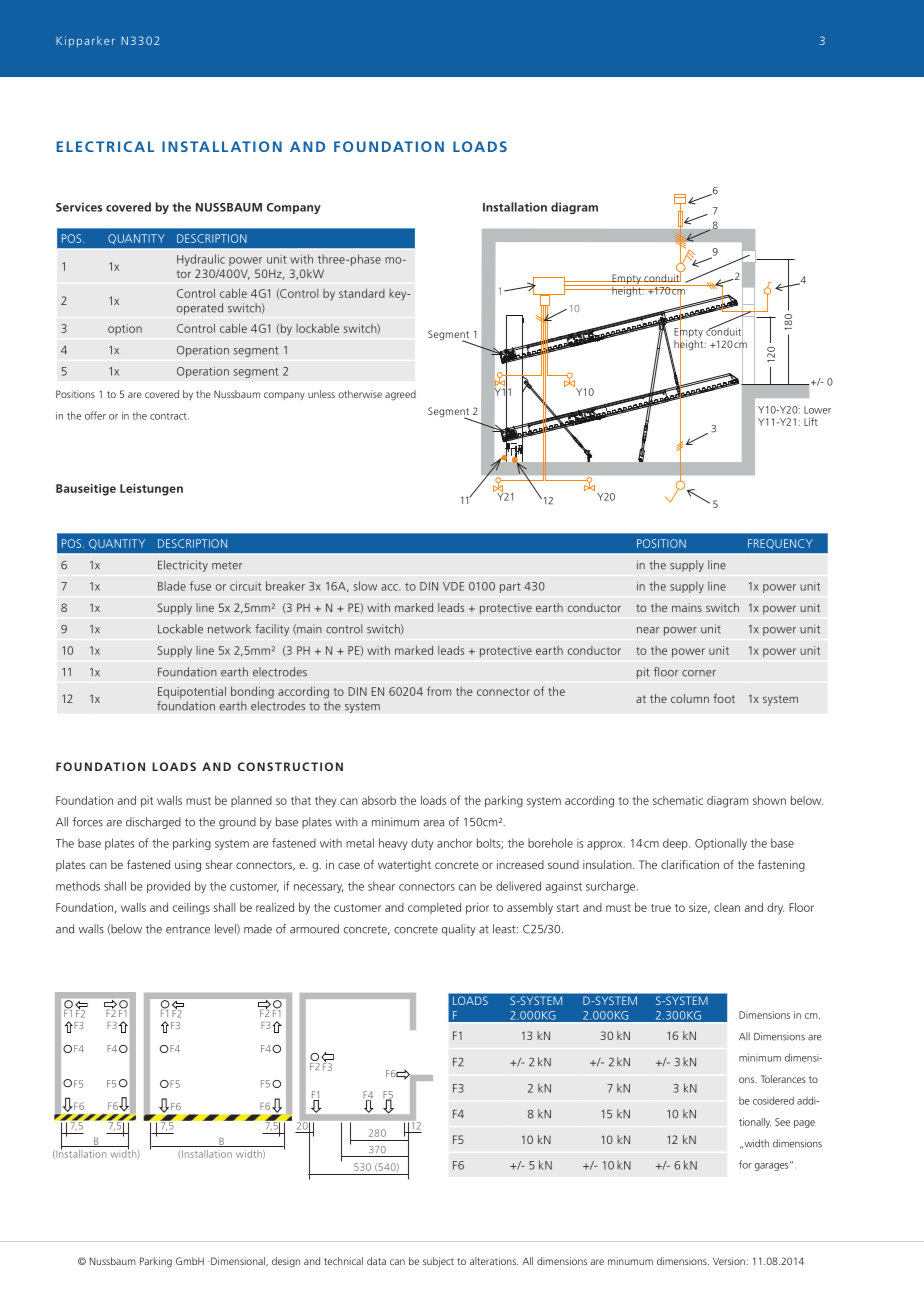 This screenshot has height=1297, width=924. What do you see at coordinates (438, 1262) in the screenshot?
I see `subject` at bounding box center [438, 1262].
